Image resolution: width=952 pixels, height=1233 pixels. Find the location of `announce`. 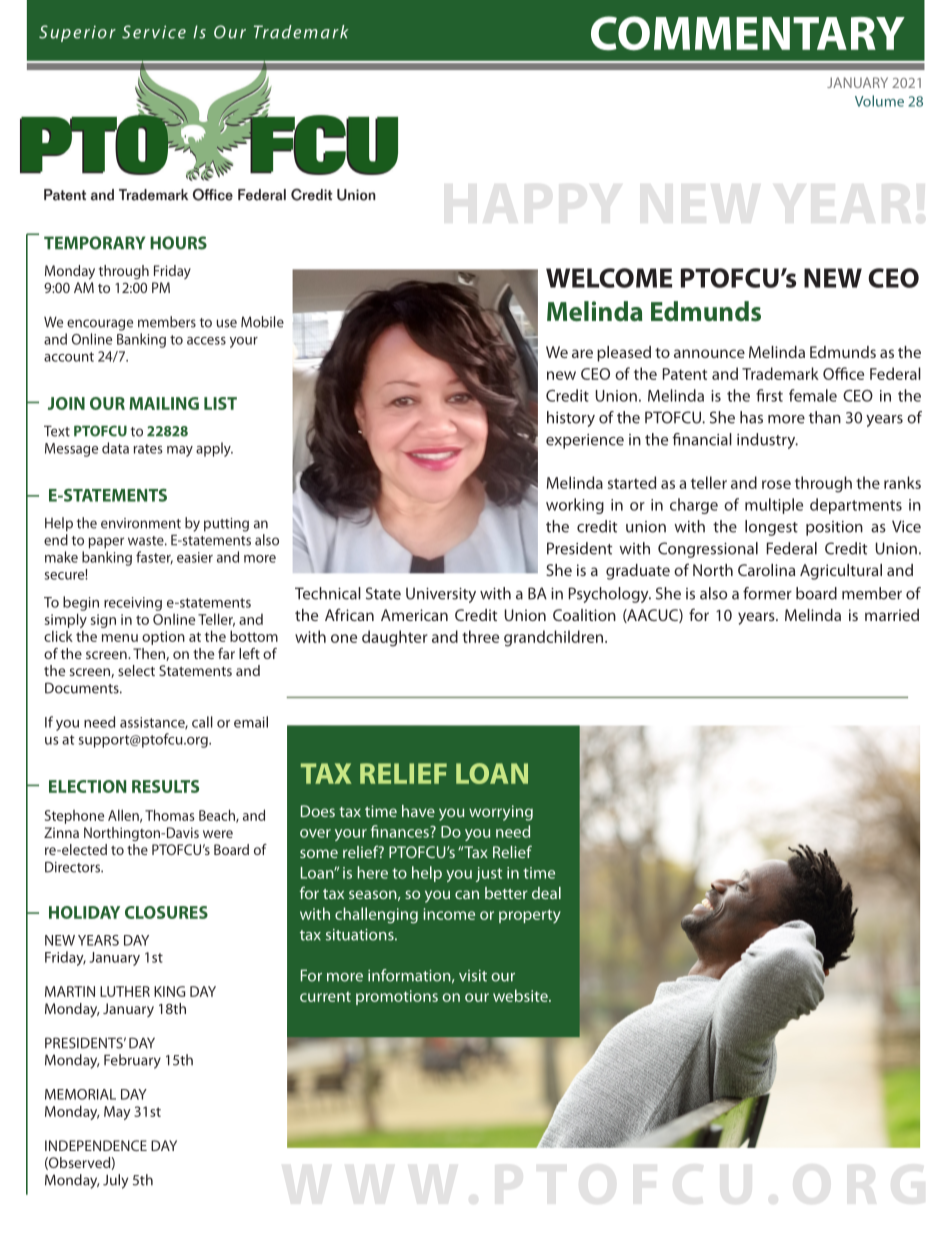

announce is located at coordinates (709, 353).
